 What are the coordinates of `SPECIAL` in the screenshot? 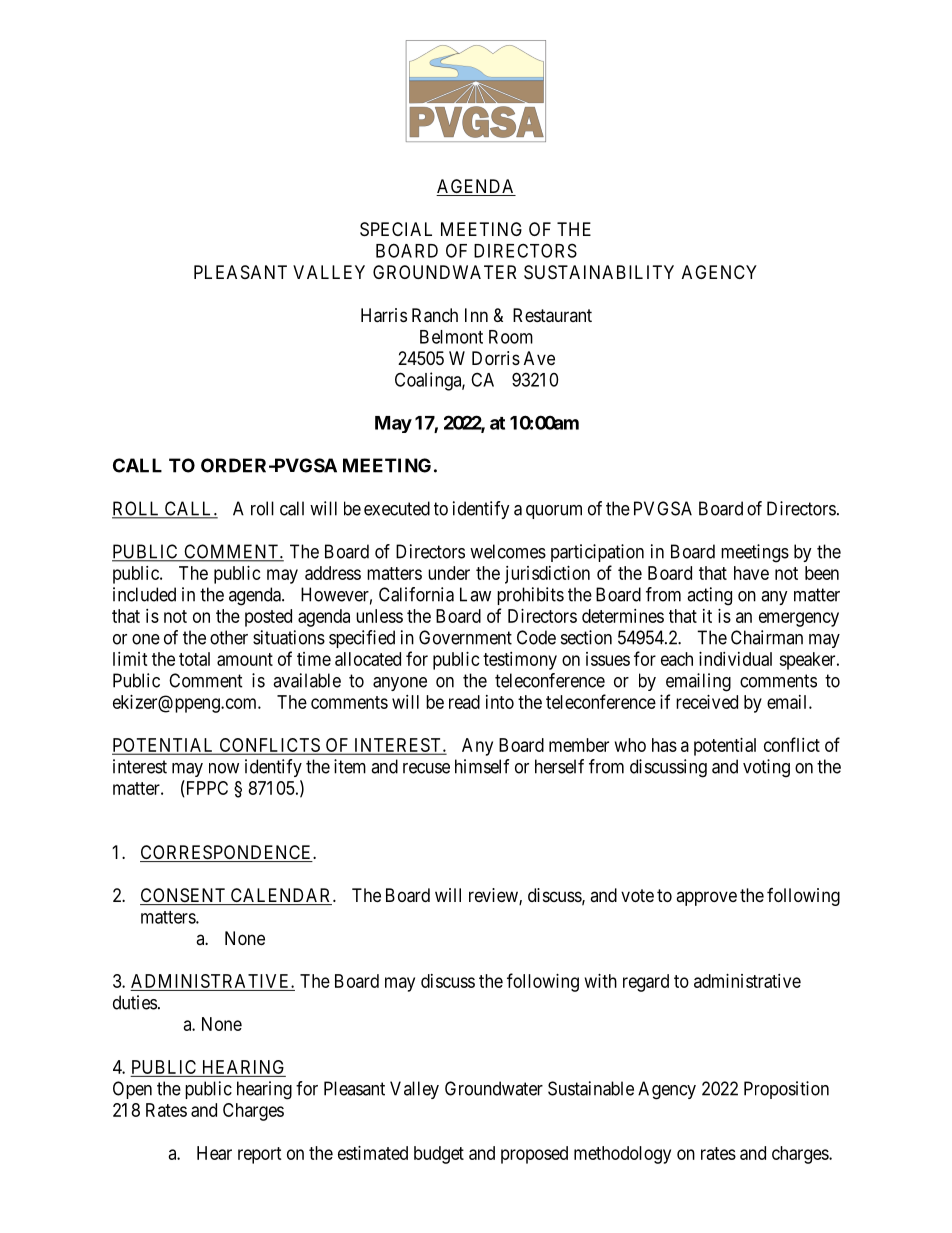 It's located at (396, 229).
